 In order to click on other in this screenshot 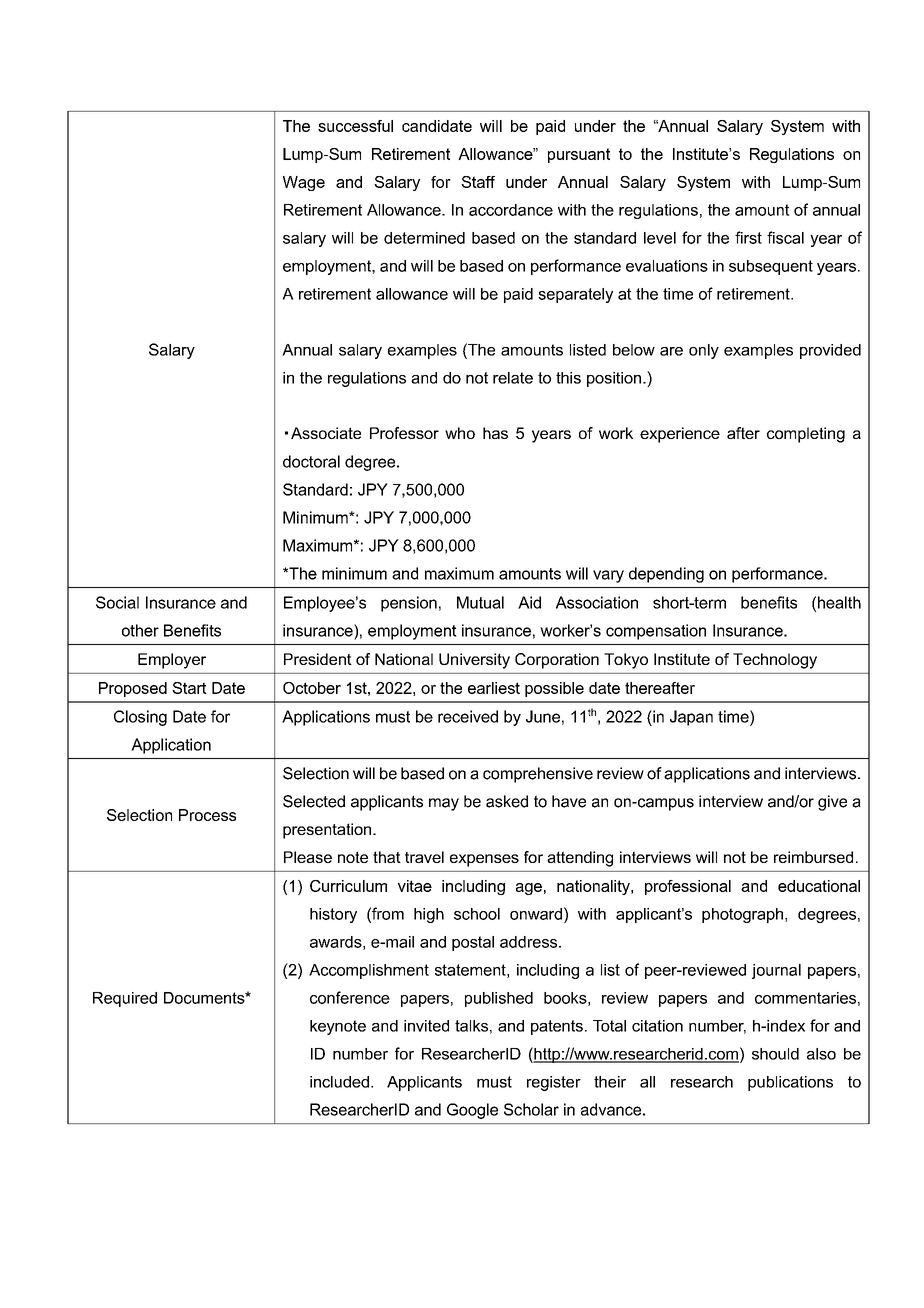, I will do `click(140, 630)`.
